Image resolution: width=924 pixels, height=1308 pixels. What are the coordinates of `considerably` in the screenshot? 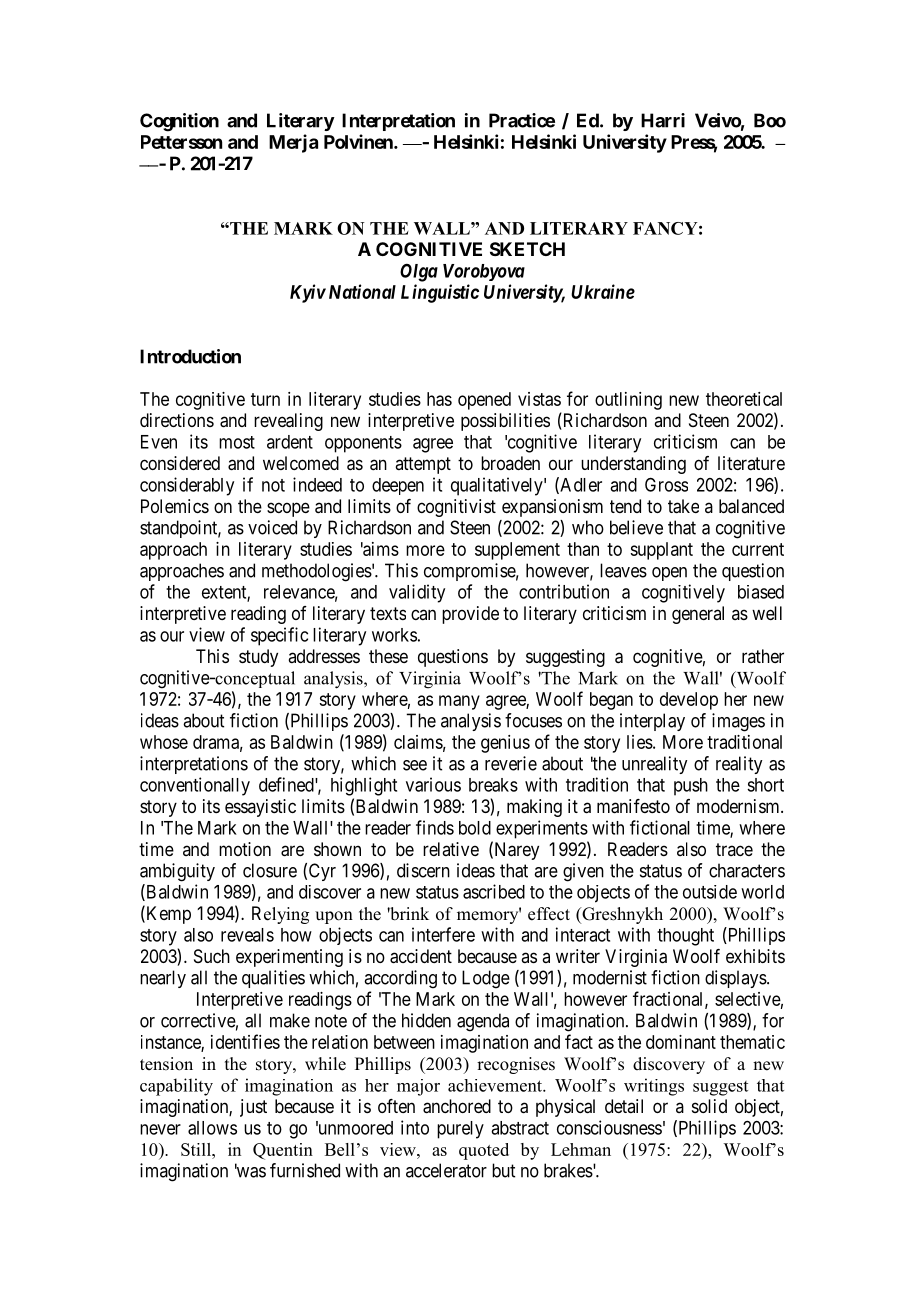 It's located at (187, 486).
